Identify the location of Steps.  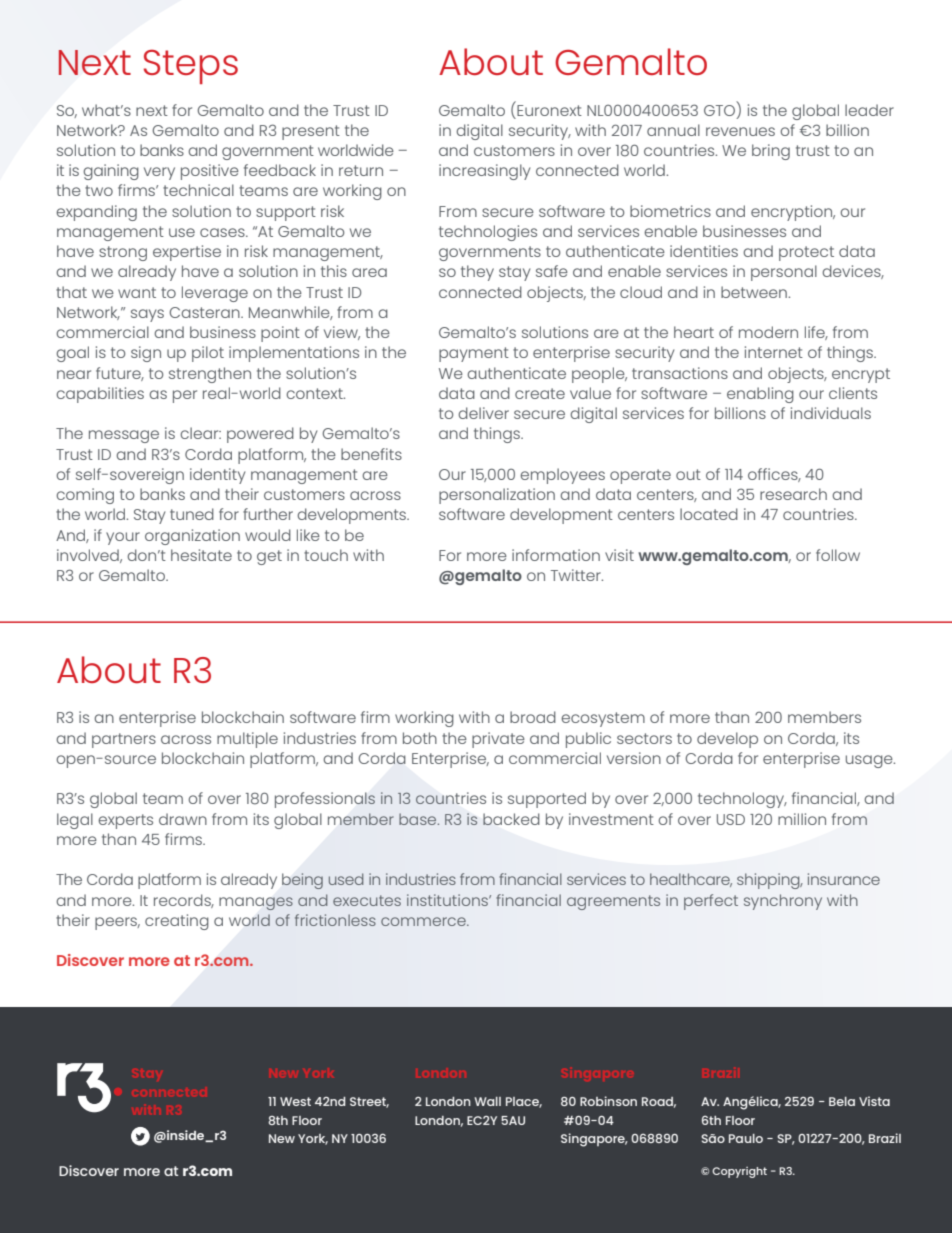
(191, 66).
